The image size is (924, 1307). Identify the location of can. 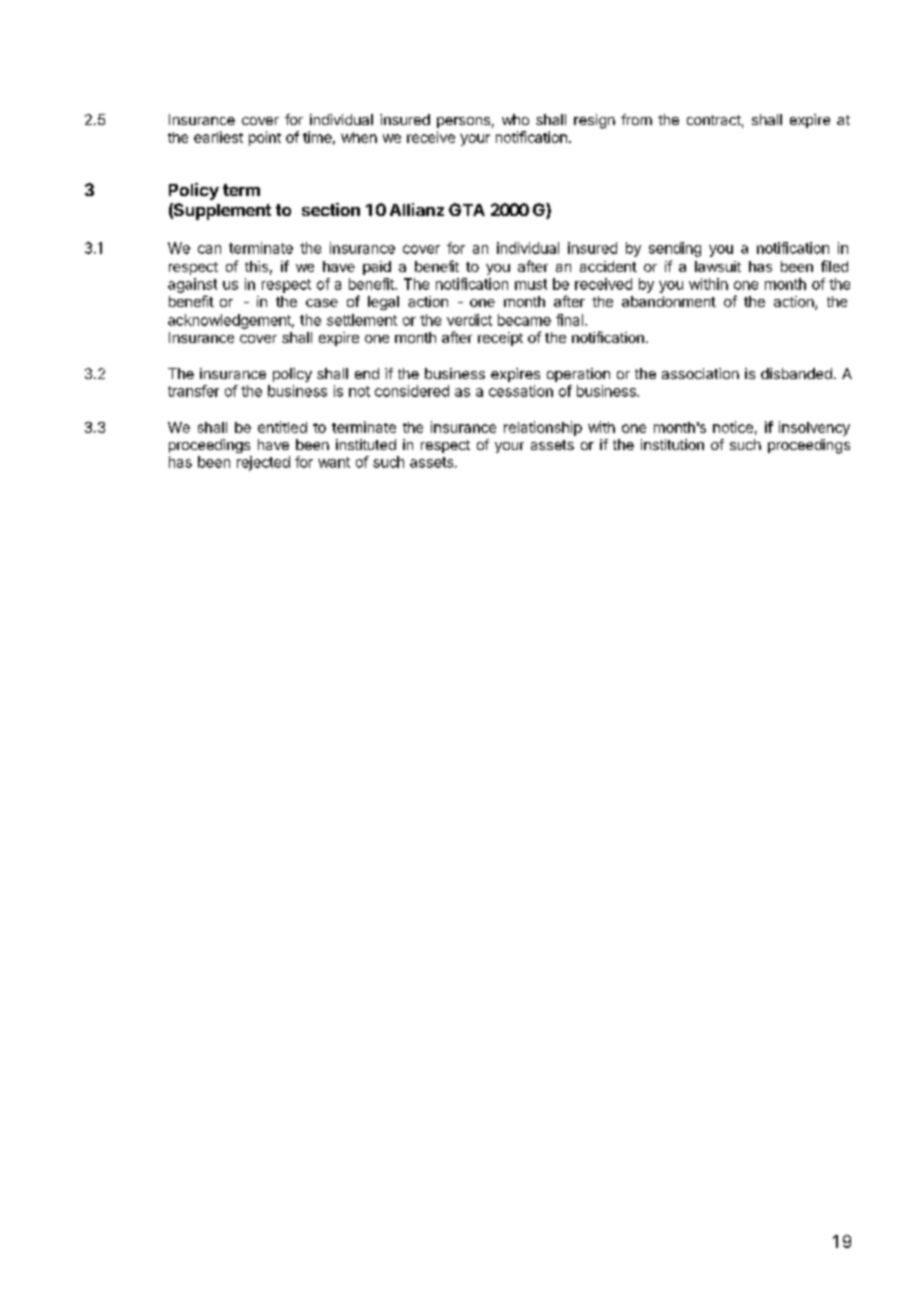
(209, 249).
